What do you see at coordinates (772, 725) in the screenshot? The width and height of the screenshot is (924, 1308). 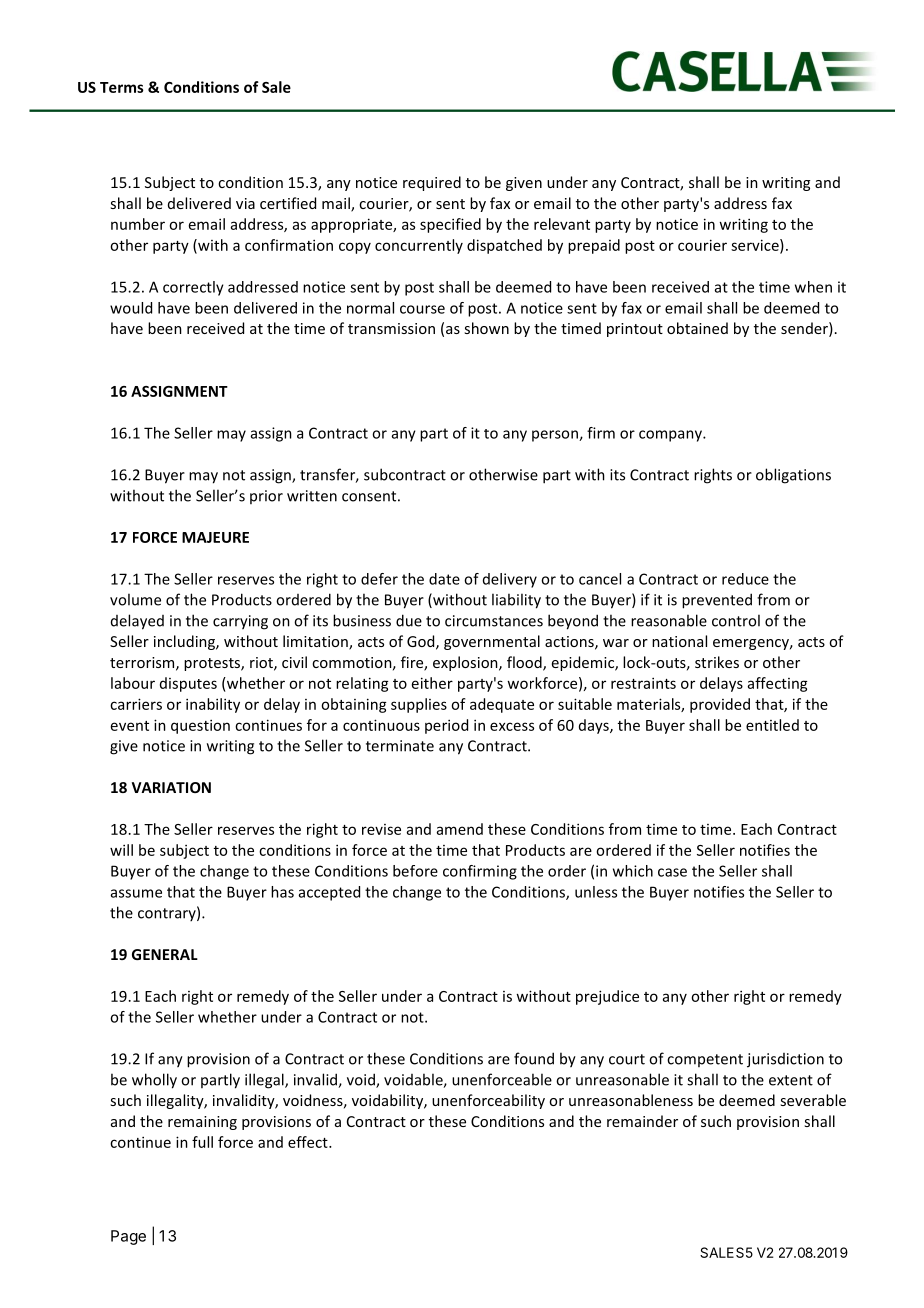 I see `entitled` at bounding box center [772, 725].
